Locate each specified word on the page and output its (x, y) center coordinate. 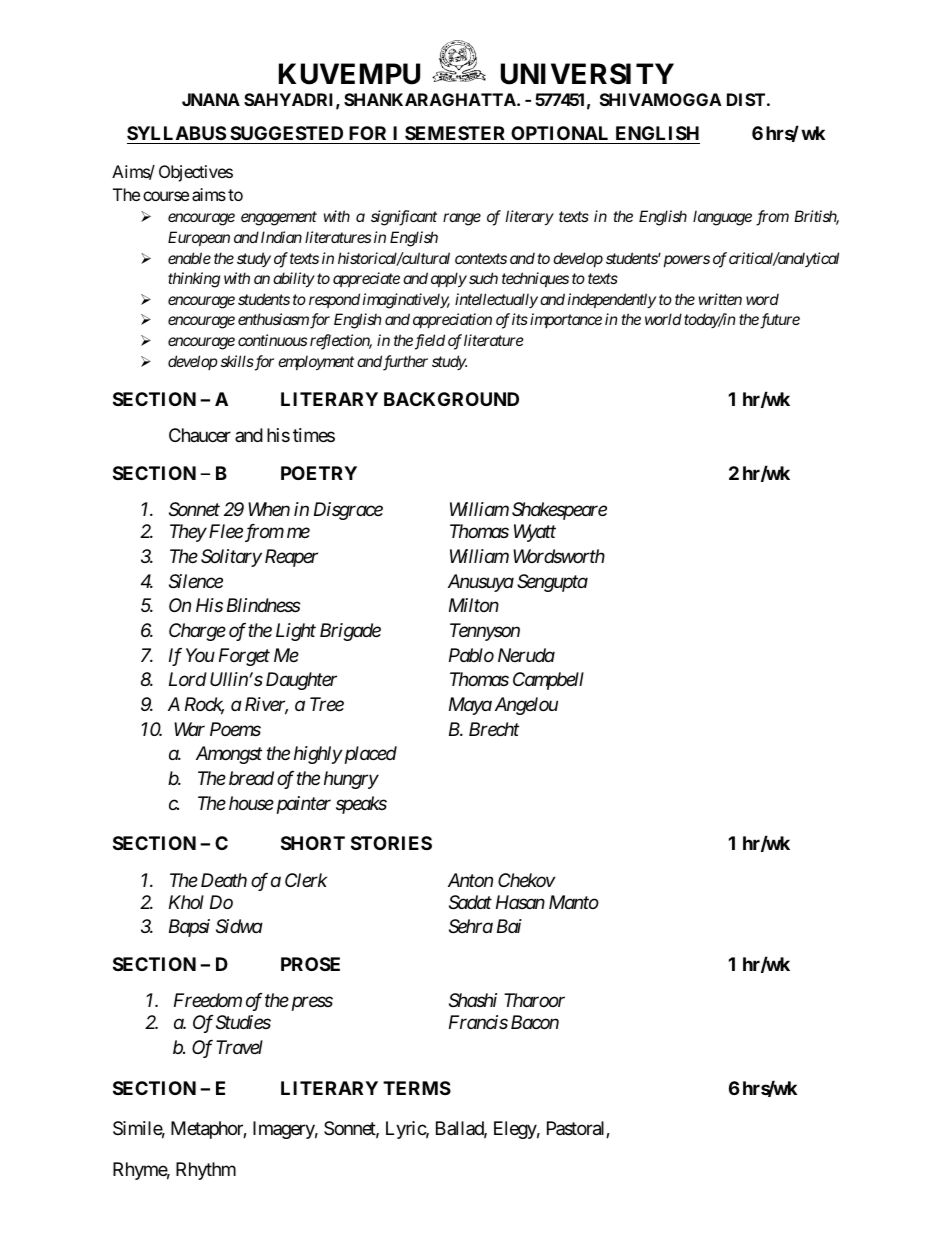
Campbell (548, 681)
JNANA (211, 99)
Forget (244, 657)
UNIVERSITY (587, 74)
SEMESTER (455, 133)
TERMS (417, 1088)
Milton (474, 605)
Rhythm (206, 1171)
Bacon (535, 1022)
